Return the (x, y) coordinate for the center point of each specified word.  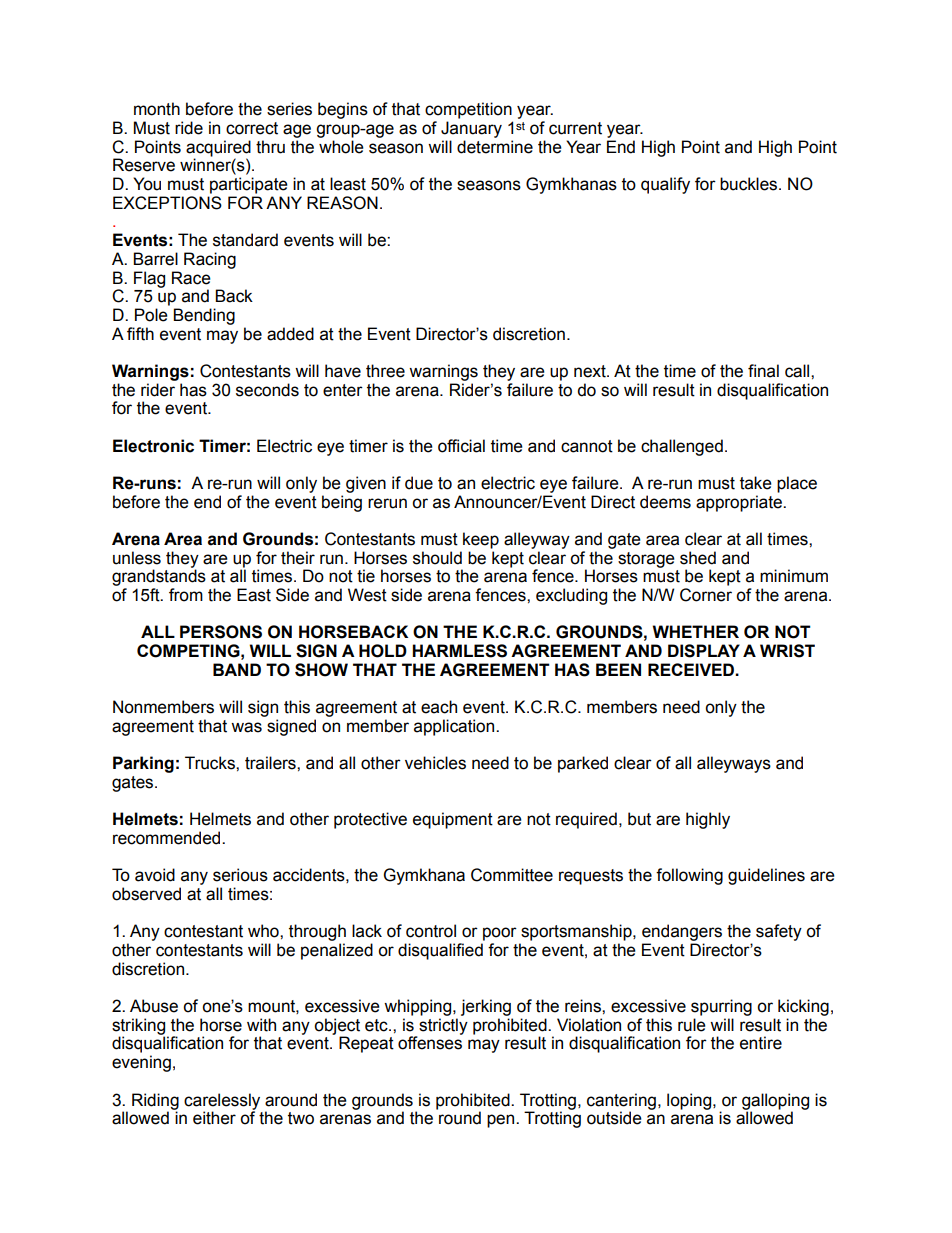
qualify (665, 185)
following (689, 876)
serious (240, 875)
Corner (706, 595)
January (471, 129)
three (385, 371)
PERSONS (221, 632)
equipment (453, 820)
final (763, 371)
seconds (267, 390)
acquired (218, 149)
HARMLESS (459, 651)
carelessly (222, 1102)
